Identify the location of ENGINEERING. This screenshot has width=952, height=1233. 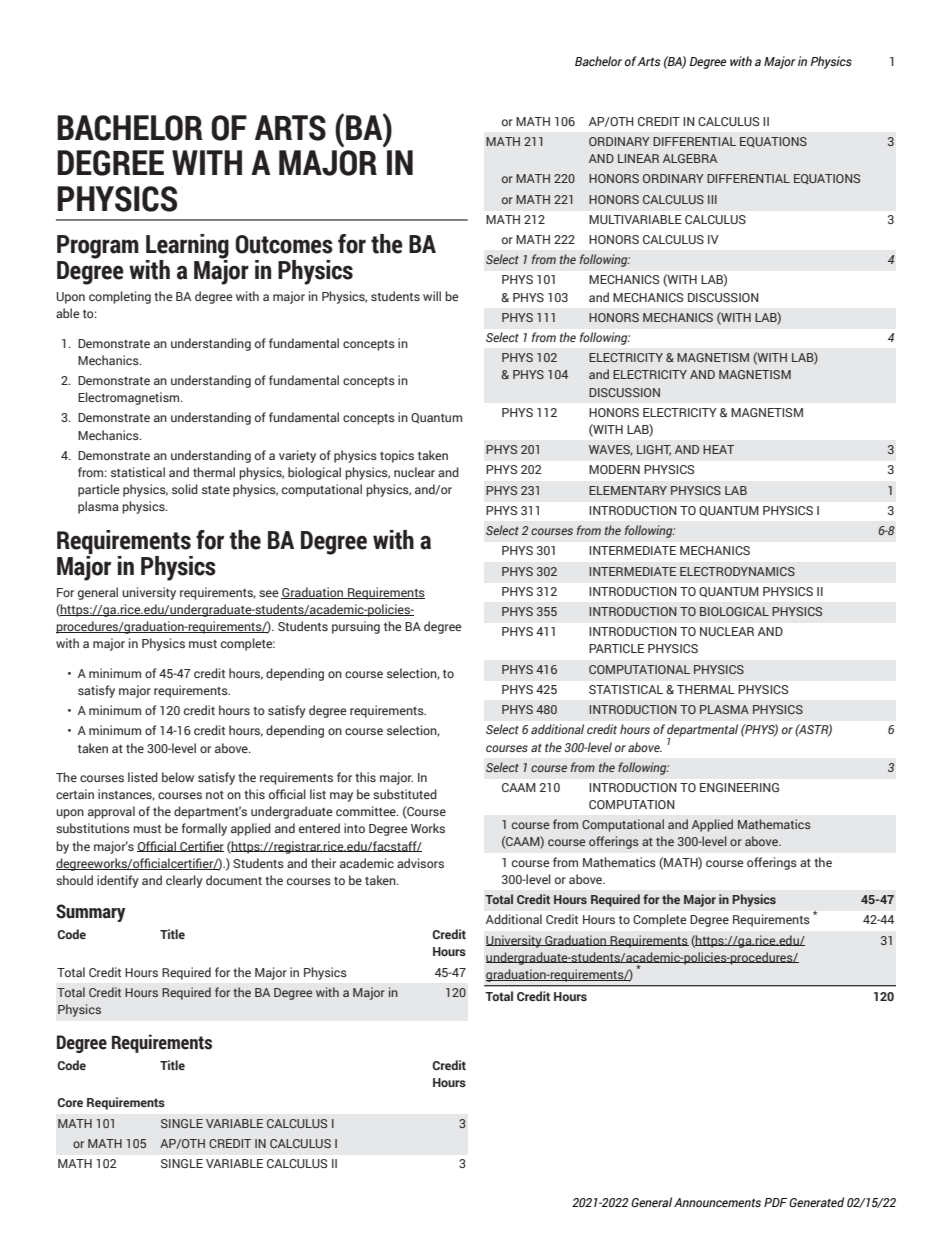
(739, 787).
